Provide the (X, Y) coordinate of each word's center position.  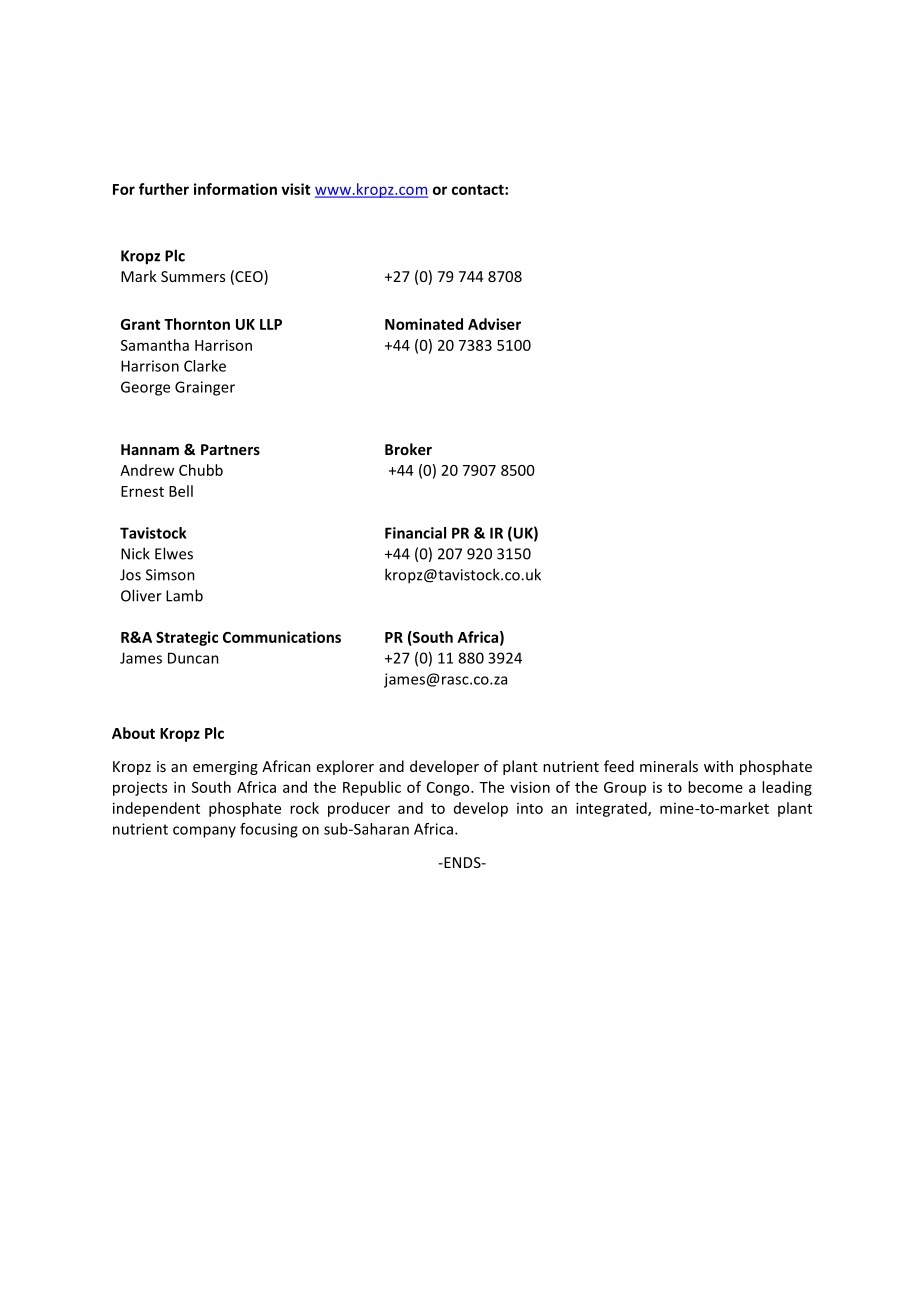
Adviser (494, 324)
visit (295, 189)
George (145, 388)
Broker (408, 449)
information (235, 189)
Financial (415, 533)
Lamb (184, 595)
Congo (449, 789)
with (718, 766)
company (204, 832)
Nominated (424, 324)
